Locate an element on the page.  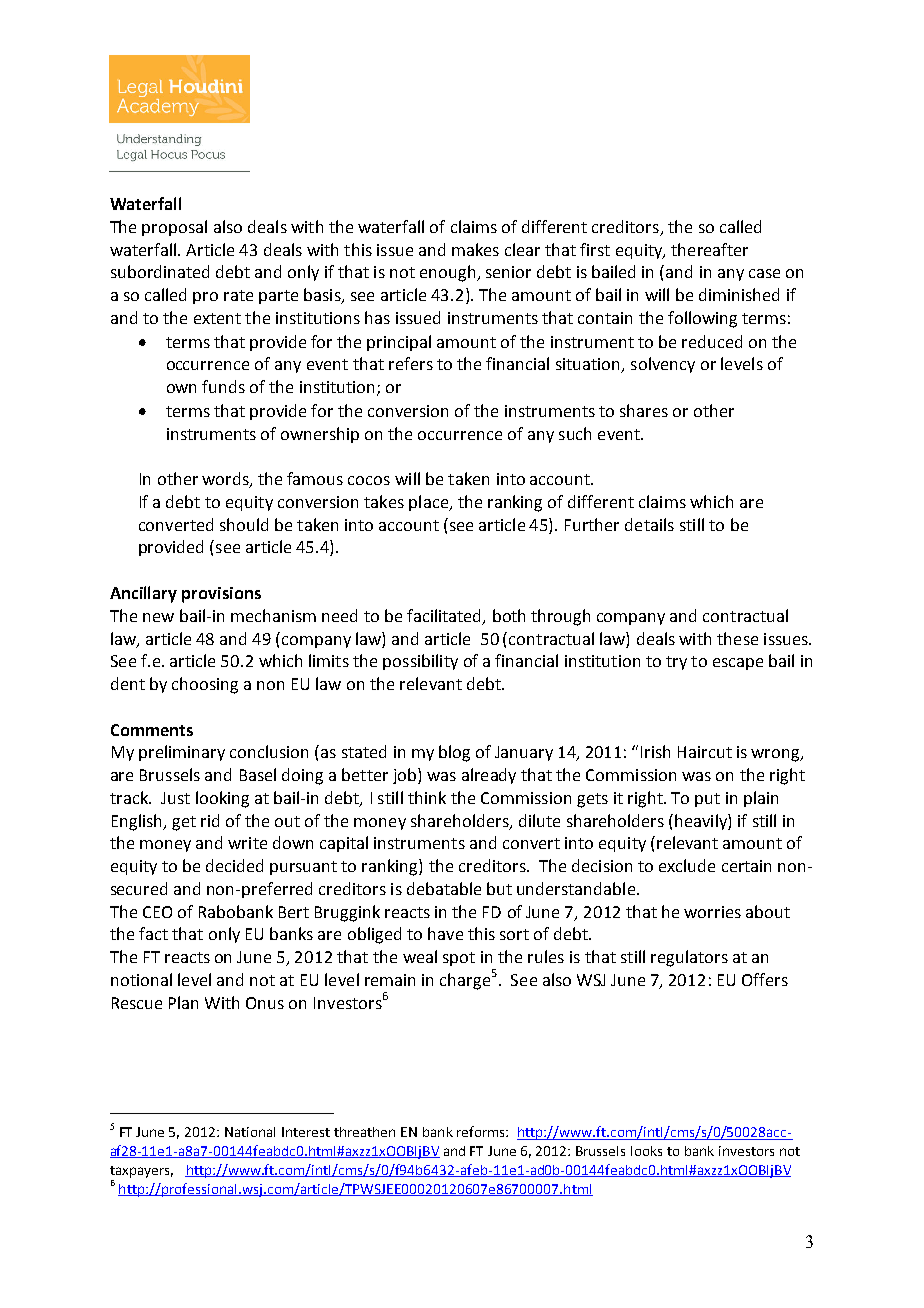
facilitated is located at coordinates (445, 616).
